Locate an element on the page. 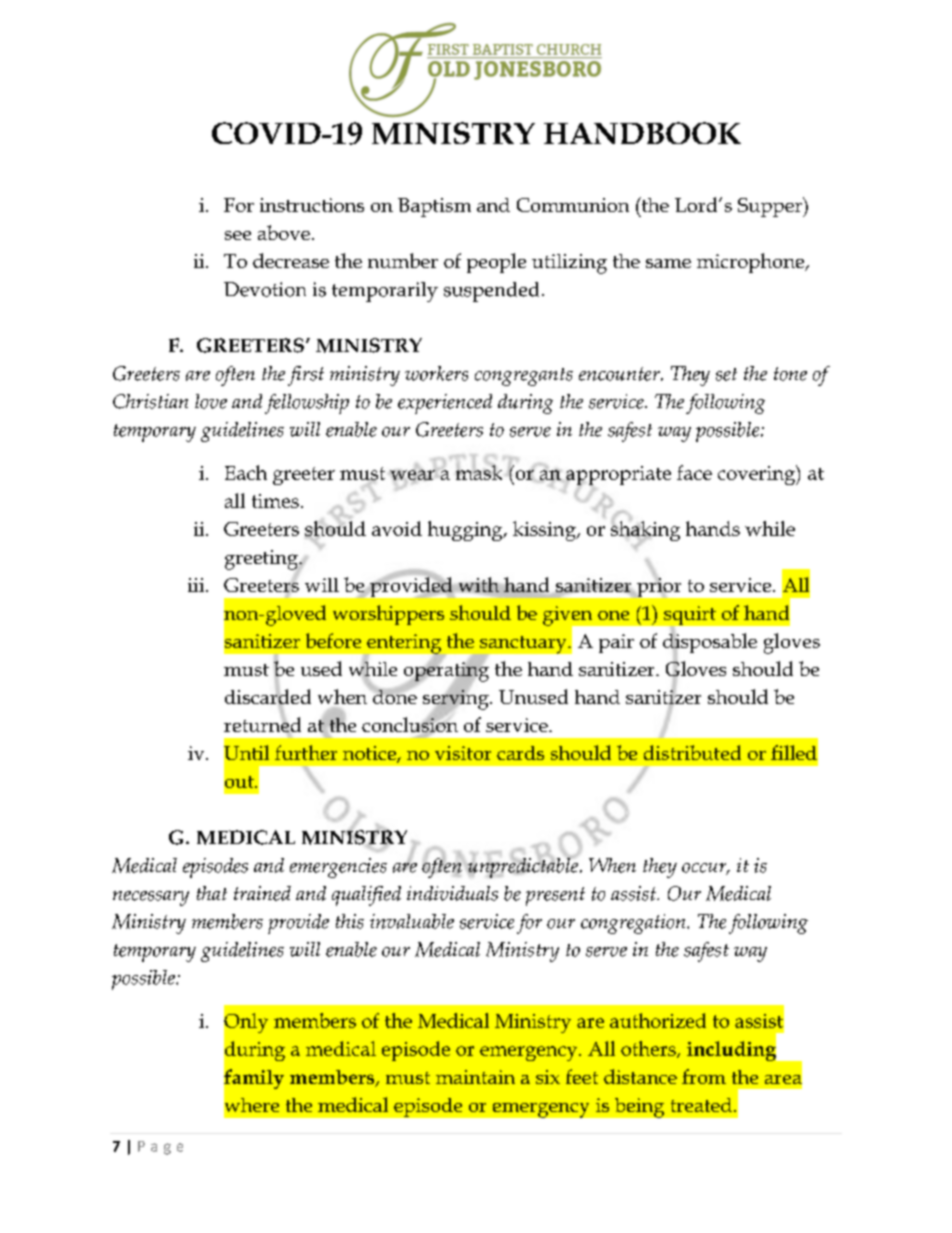 The image size is (952, 1233). hugging is located at coordinates (466, 531).
